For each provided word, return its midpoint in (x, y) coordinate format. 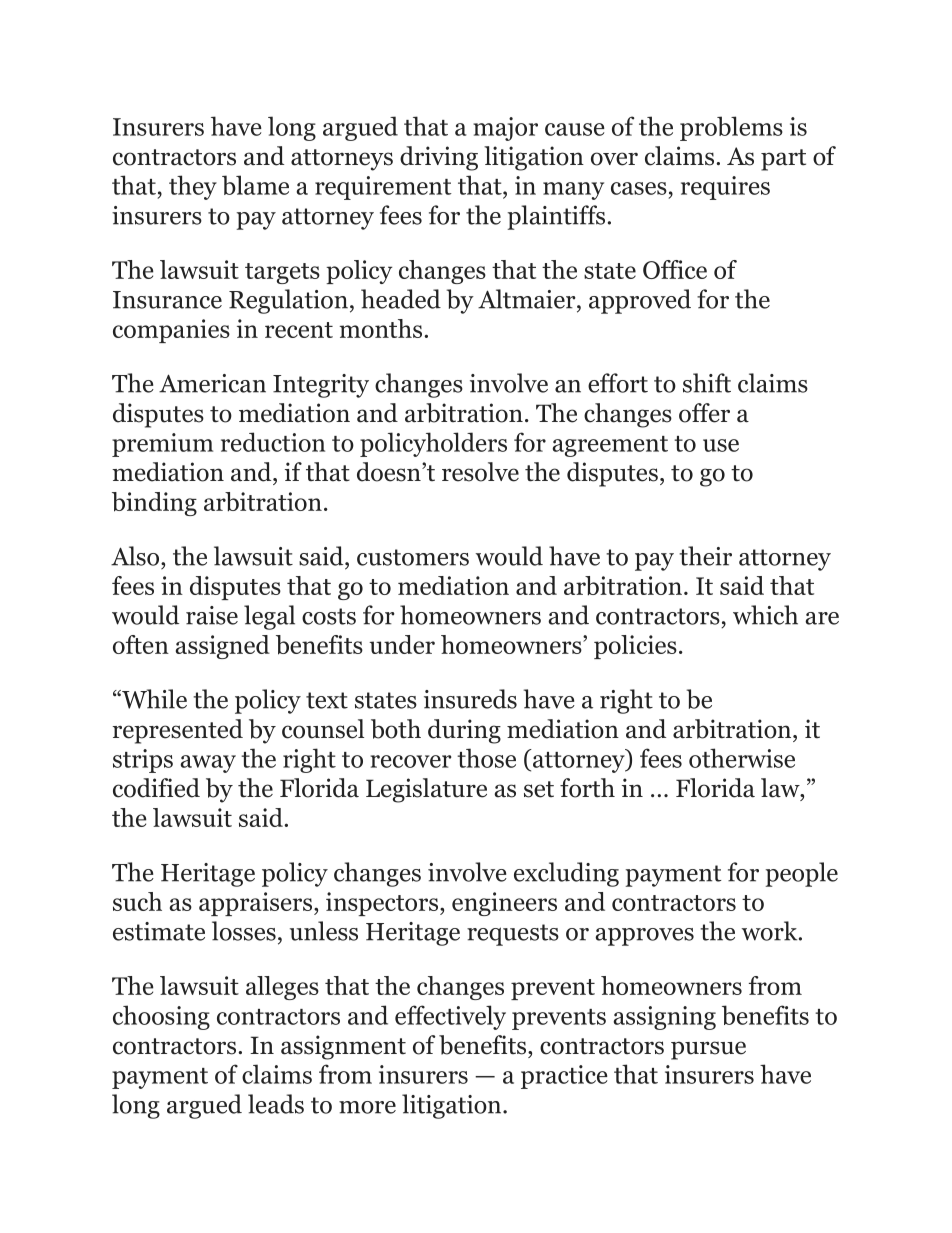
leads (276, 1104)
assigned (223, 647)
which (765, 615)
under (402, 644)
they (193, 187)
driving (439, 158)
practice (564, 1077)
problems (731, 128)
